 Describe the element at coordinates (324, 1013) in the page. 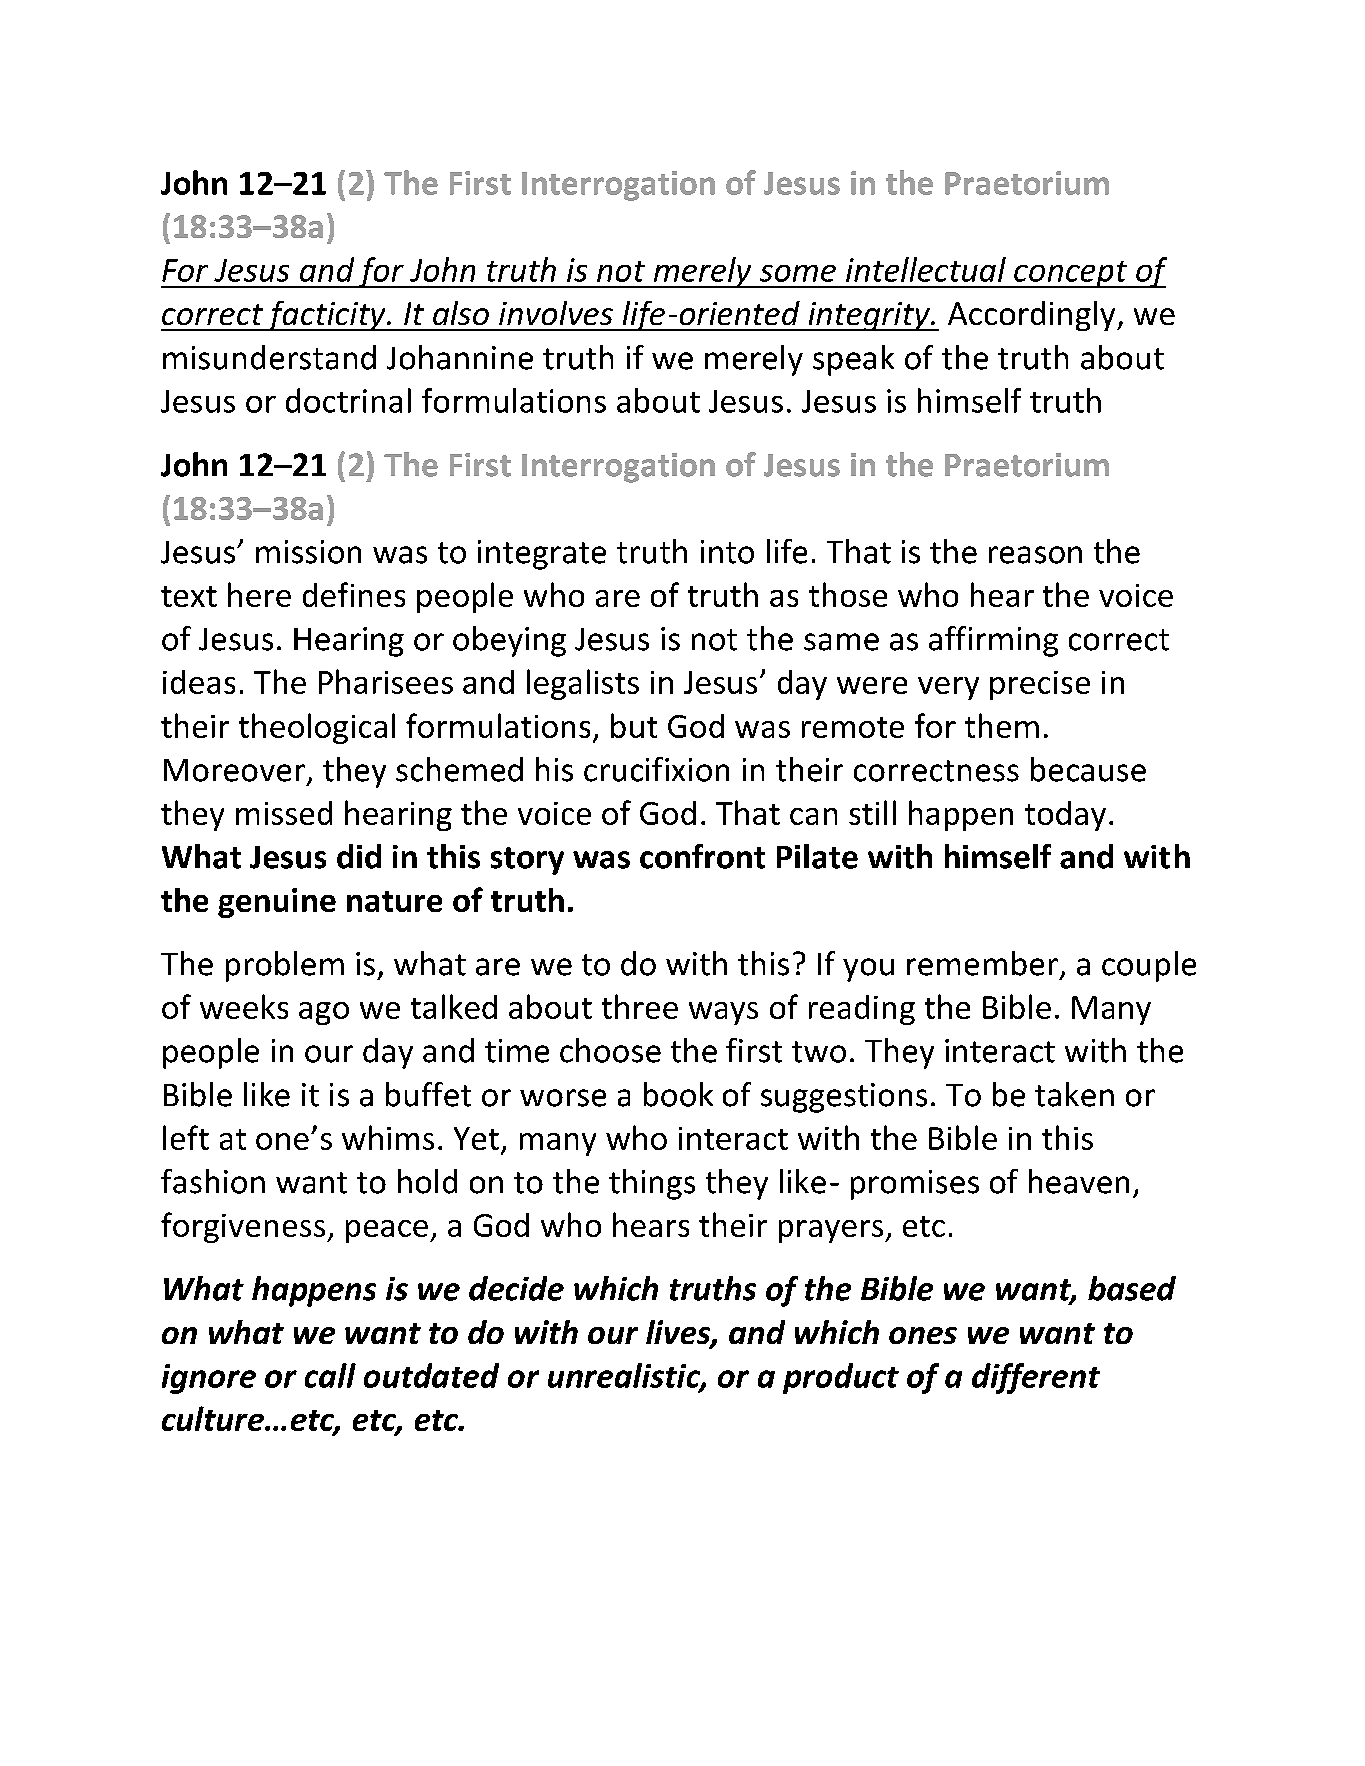

I see `ago` at that location.
